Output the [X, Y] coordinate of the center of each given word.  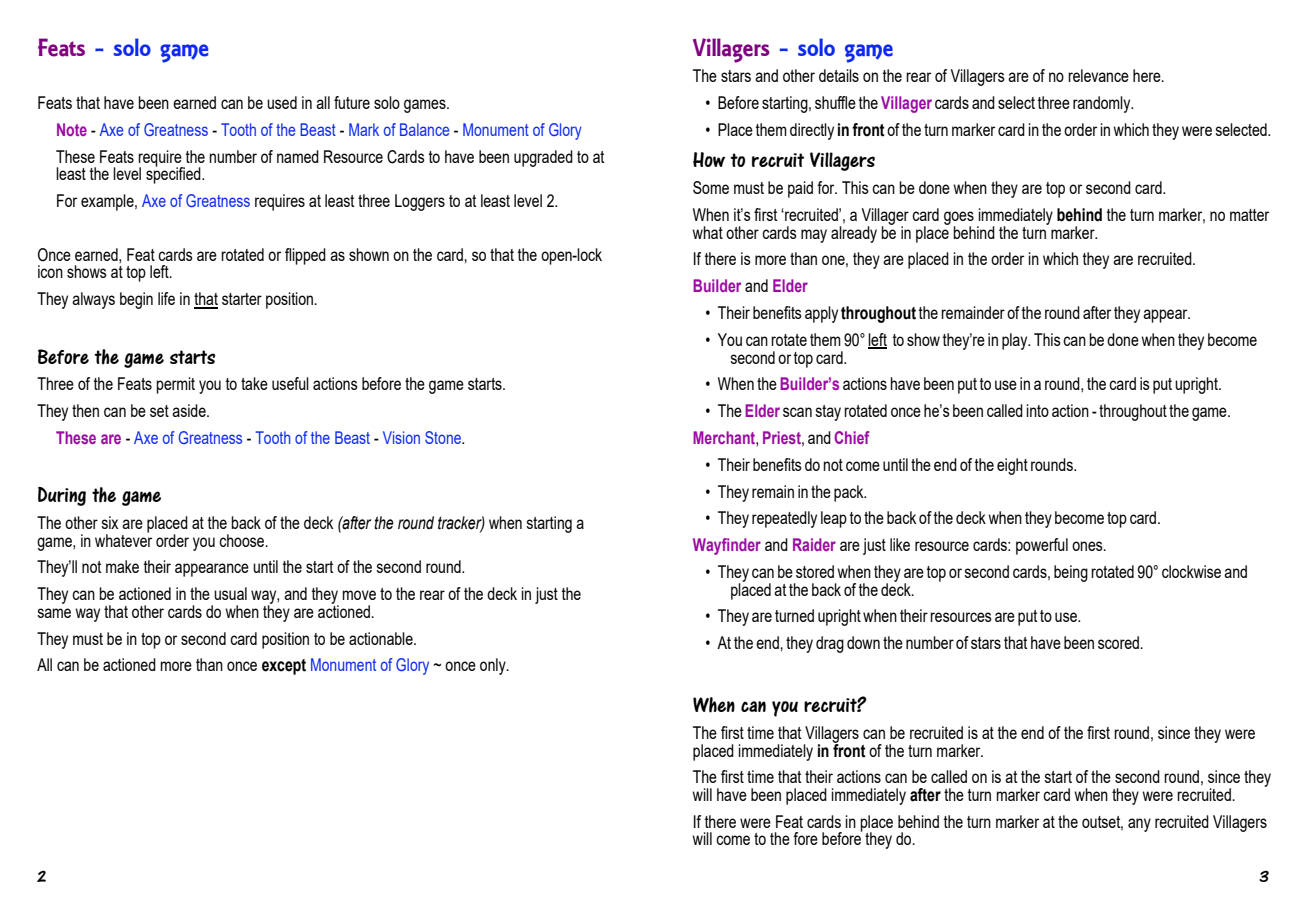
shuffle [835, 102]
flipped [305, 256]
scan [797, 412]
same [54, 613]
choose [243, 540]
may [814, 236]
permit [175, 385]
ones [1088, 546]
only [494, 666]
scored [1119, 642]
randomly [1103, 104]
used [282, 102]
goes [959, 219]
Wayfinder [727, 546]
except [284, 667]
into [1038, 410]
